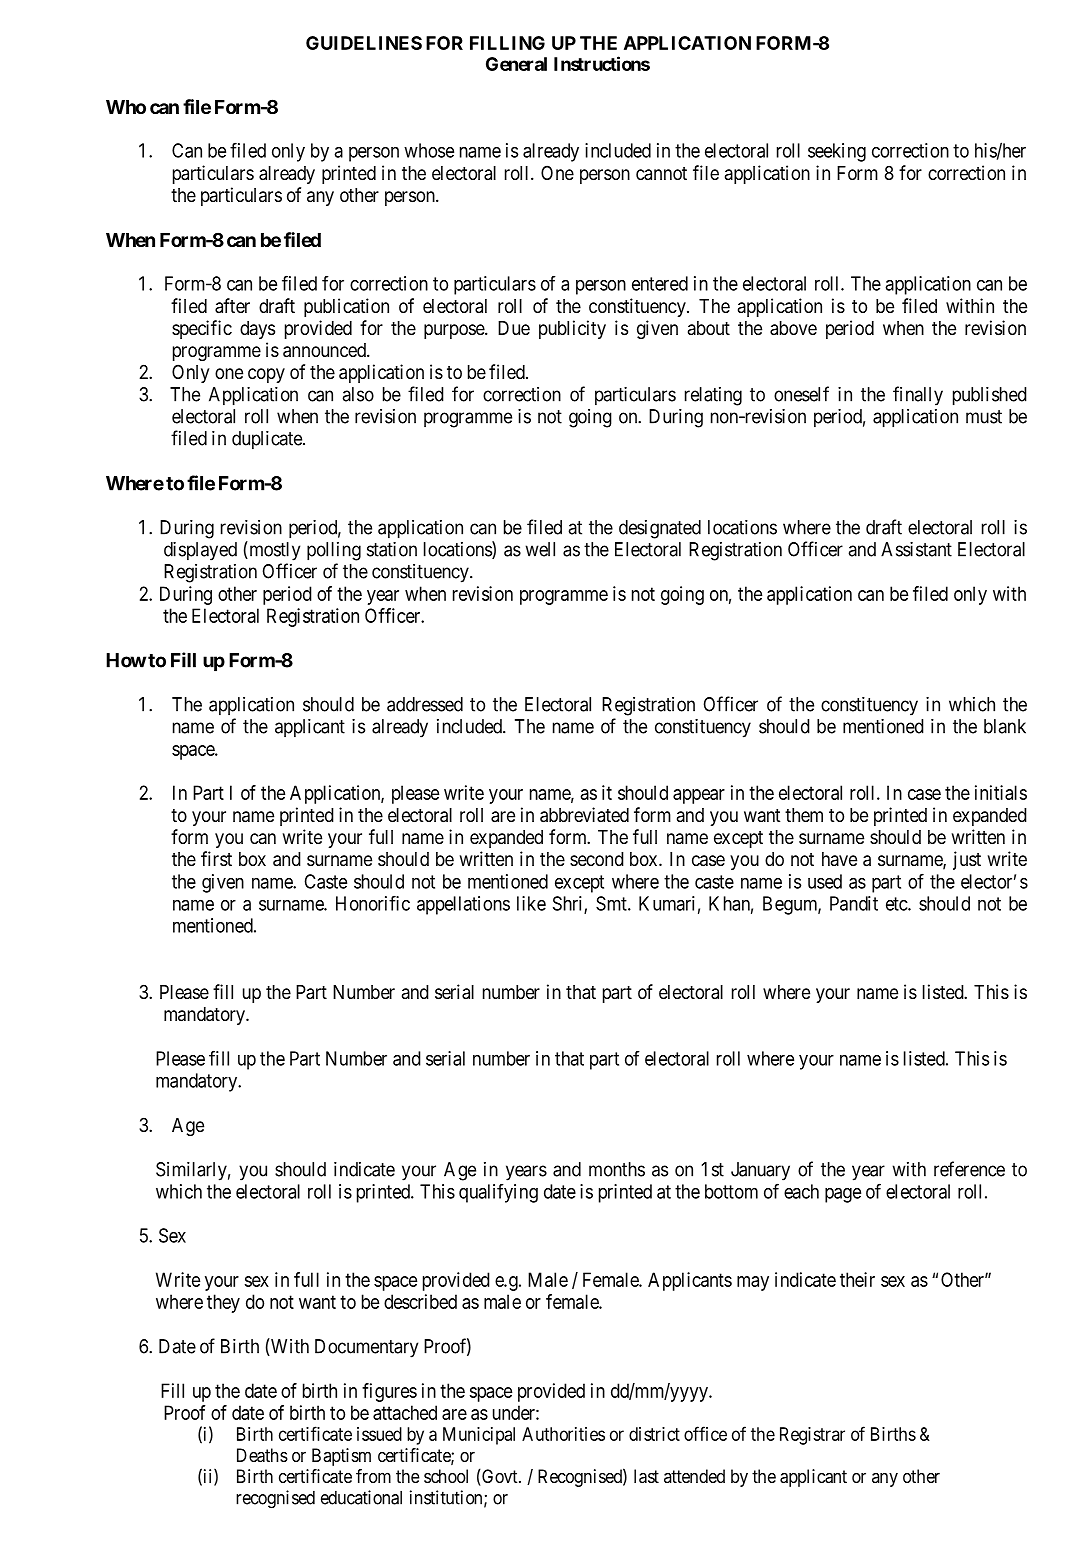 The height and width of the page is (1544, 1091). Describe the element at coordinates (584, 815) in the page. I see `abbreviated` at that location.
